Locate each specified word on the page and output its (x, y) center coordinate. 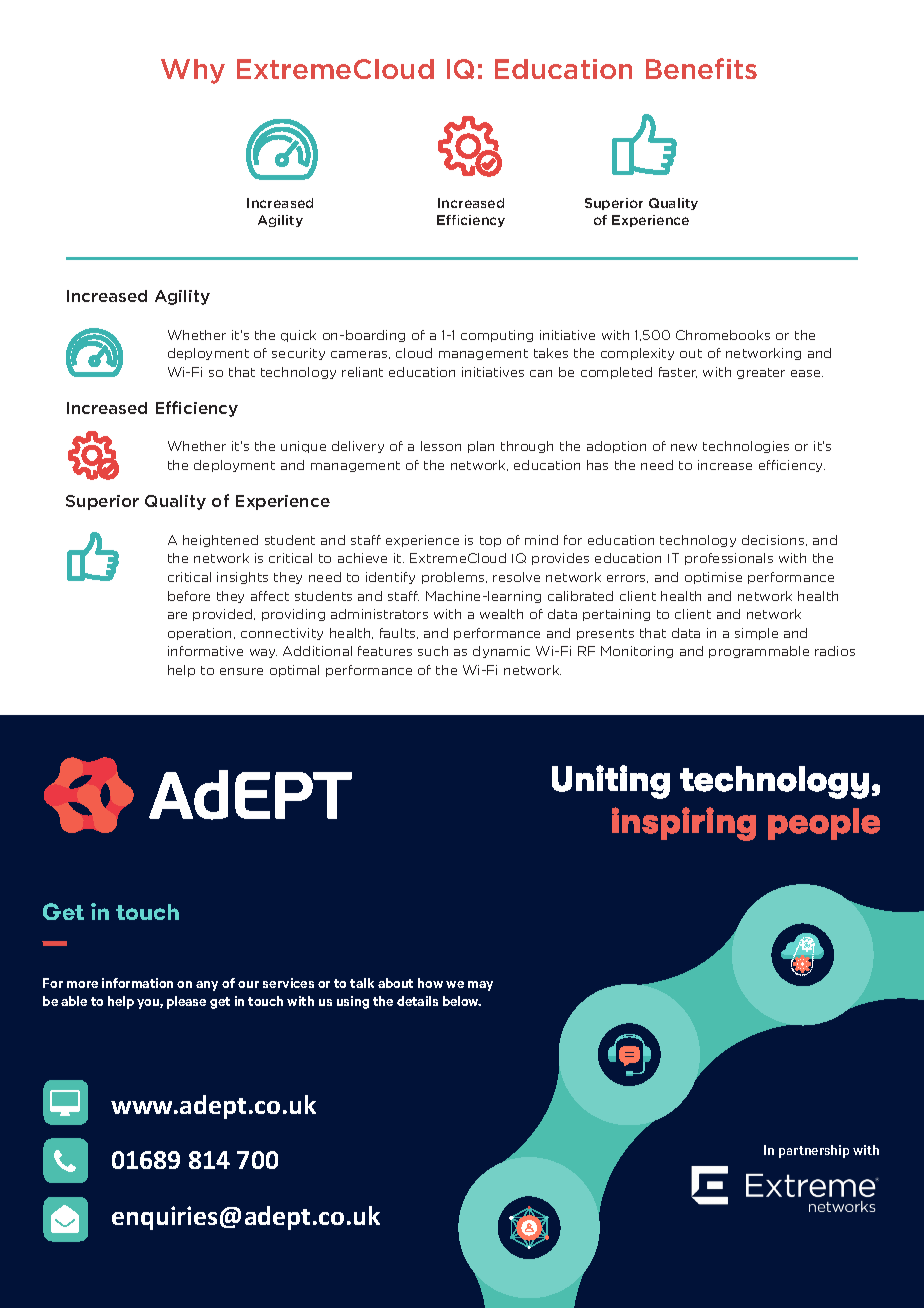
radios (835, 651)
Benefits (701, 68)
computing (497, 336)
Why (193, 71)
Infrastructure (286, 787)
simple (756, 634)
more (82, 984)
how (430, 983)
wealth (501, 614)
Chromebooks (723, 335)
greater (761, 373)
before (189, 596)
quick (298, 336)
